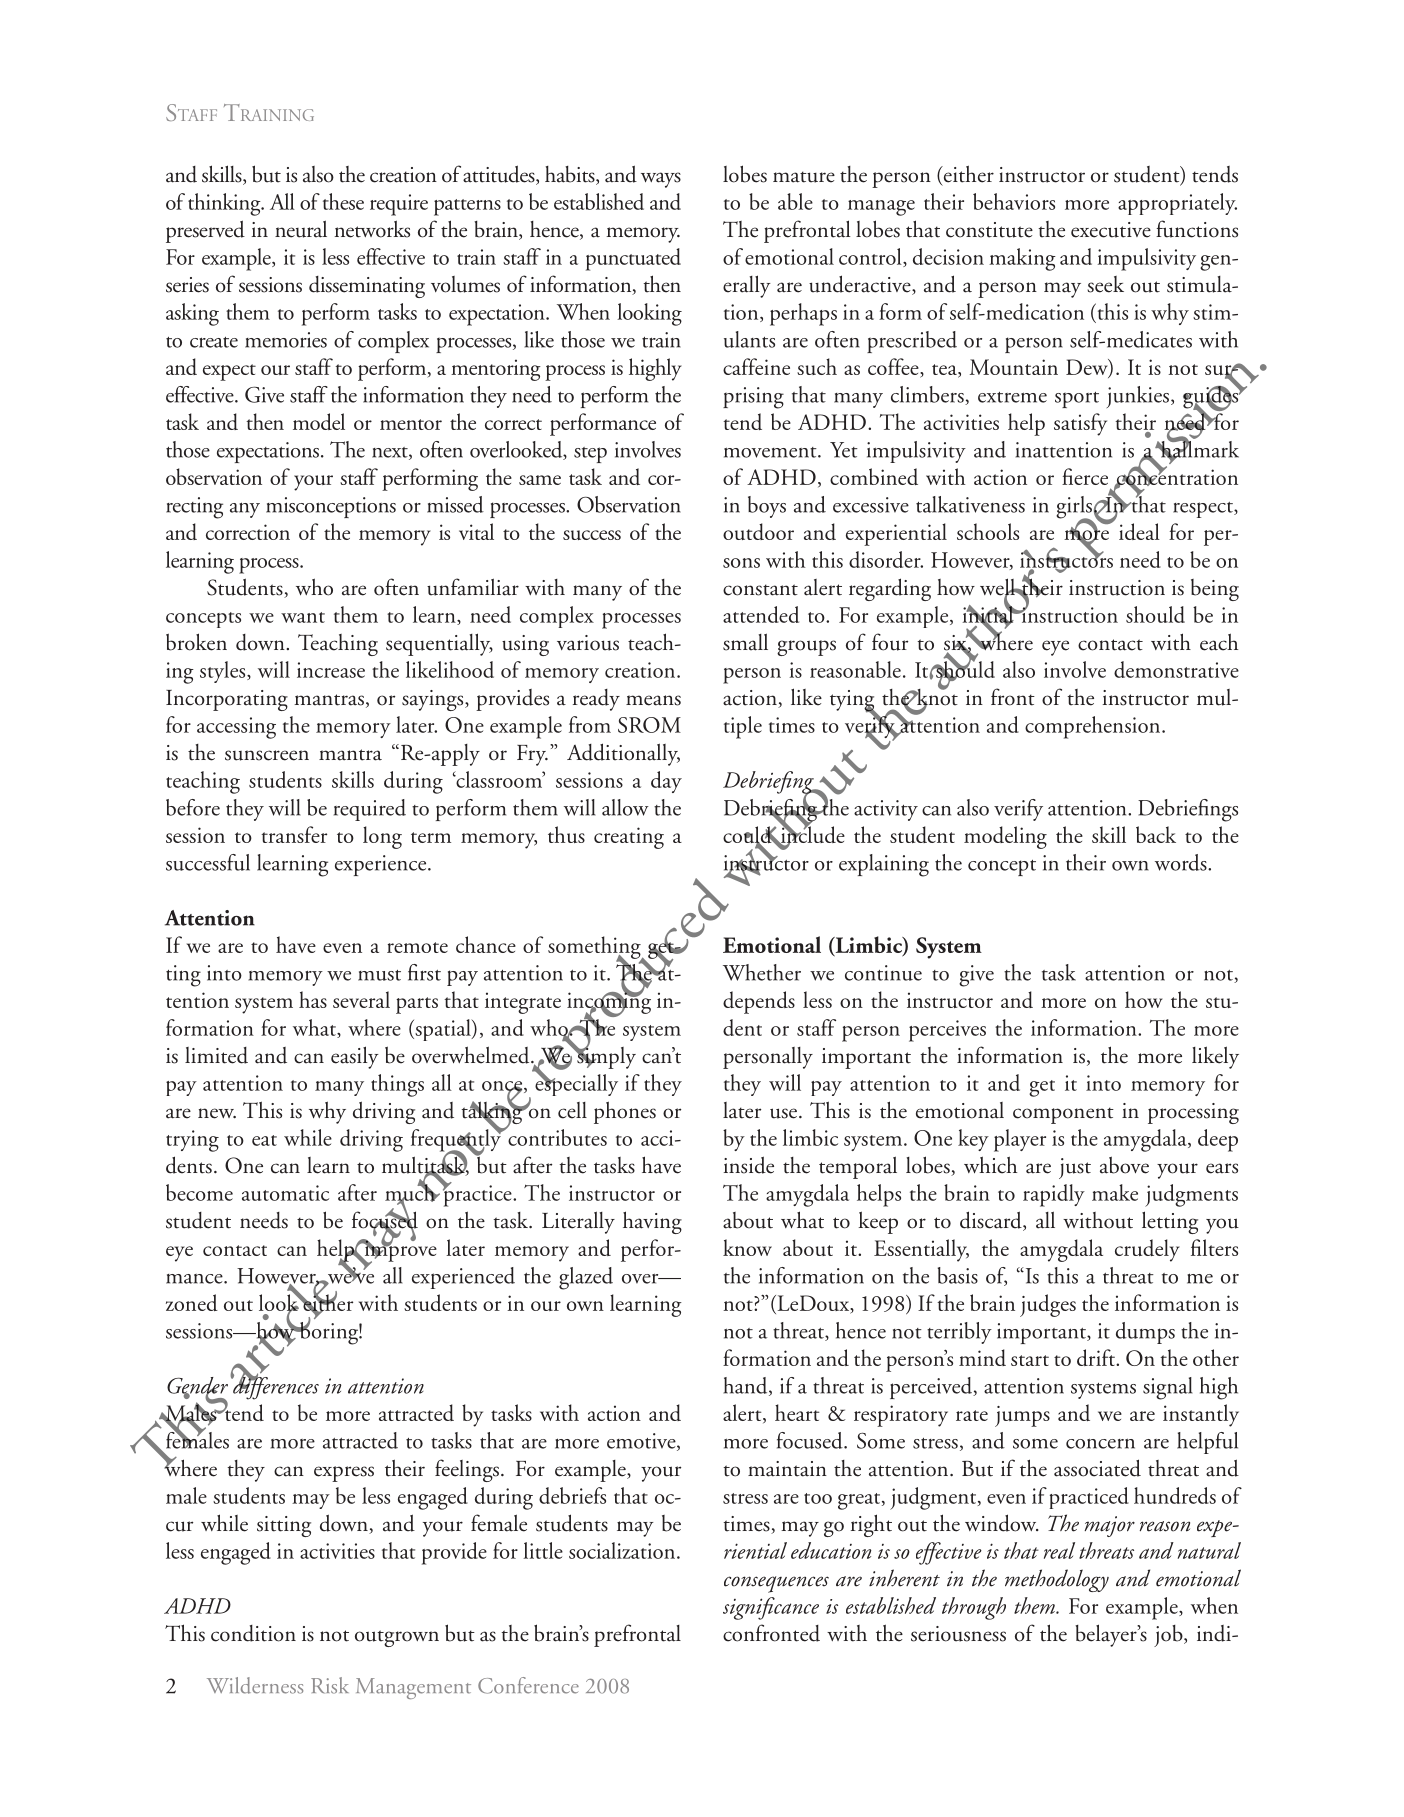  I want to click on Whether, so click(762, 972).
